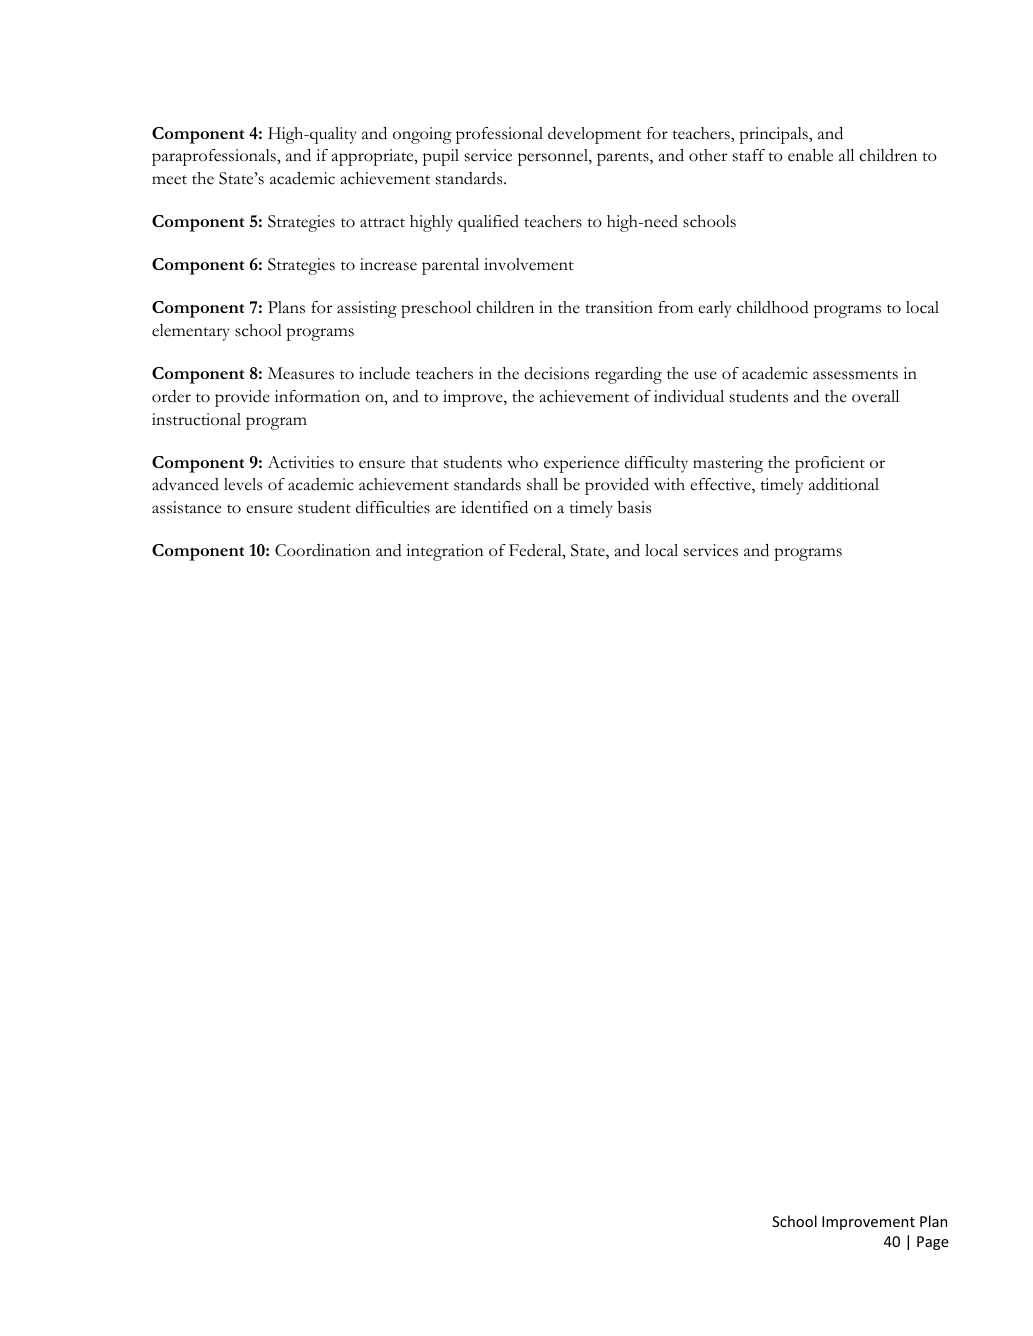 This page has height=1336, width=1033. I want to click on Page, so click(933, 1243).
